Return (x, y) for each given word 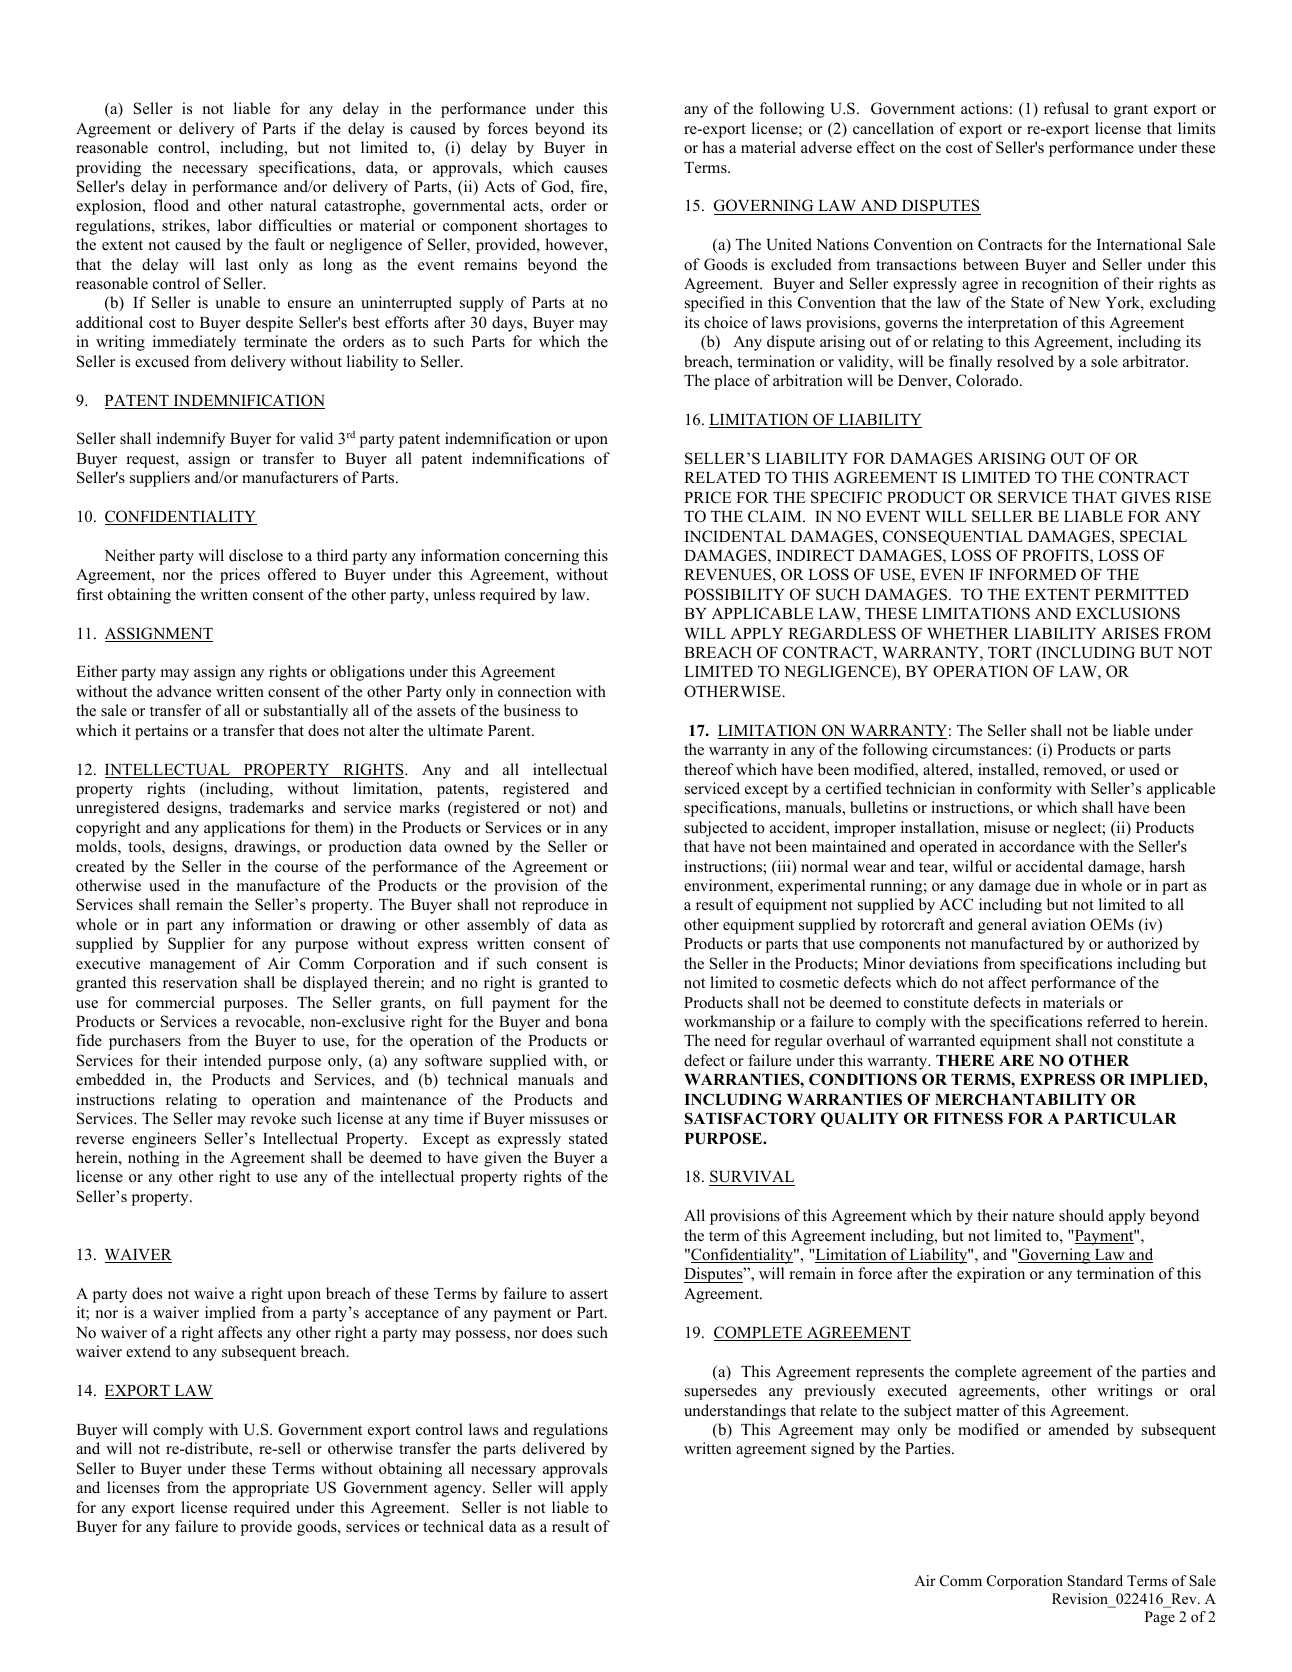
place (732, 382)
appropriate (271, 1489)
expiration (991, 1275)
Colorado (988, 380)
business (532, 710)
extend (148, 1351)
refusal (1066, 108)
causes (585, 169)
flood (171, 205)
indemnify (191, 440)
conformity (1014, 790)
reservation (200, 982)
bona (591, 1021)
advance (184, 691)
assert (589, 1294)
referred (1113, 1021)
